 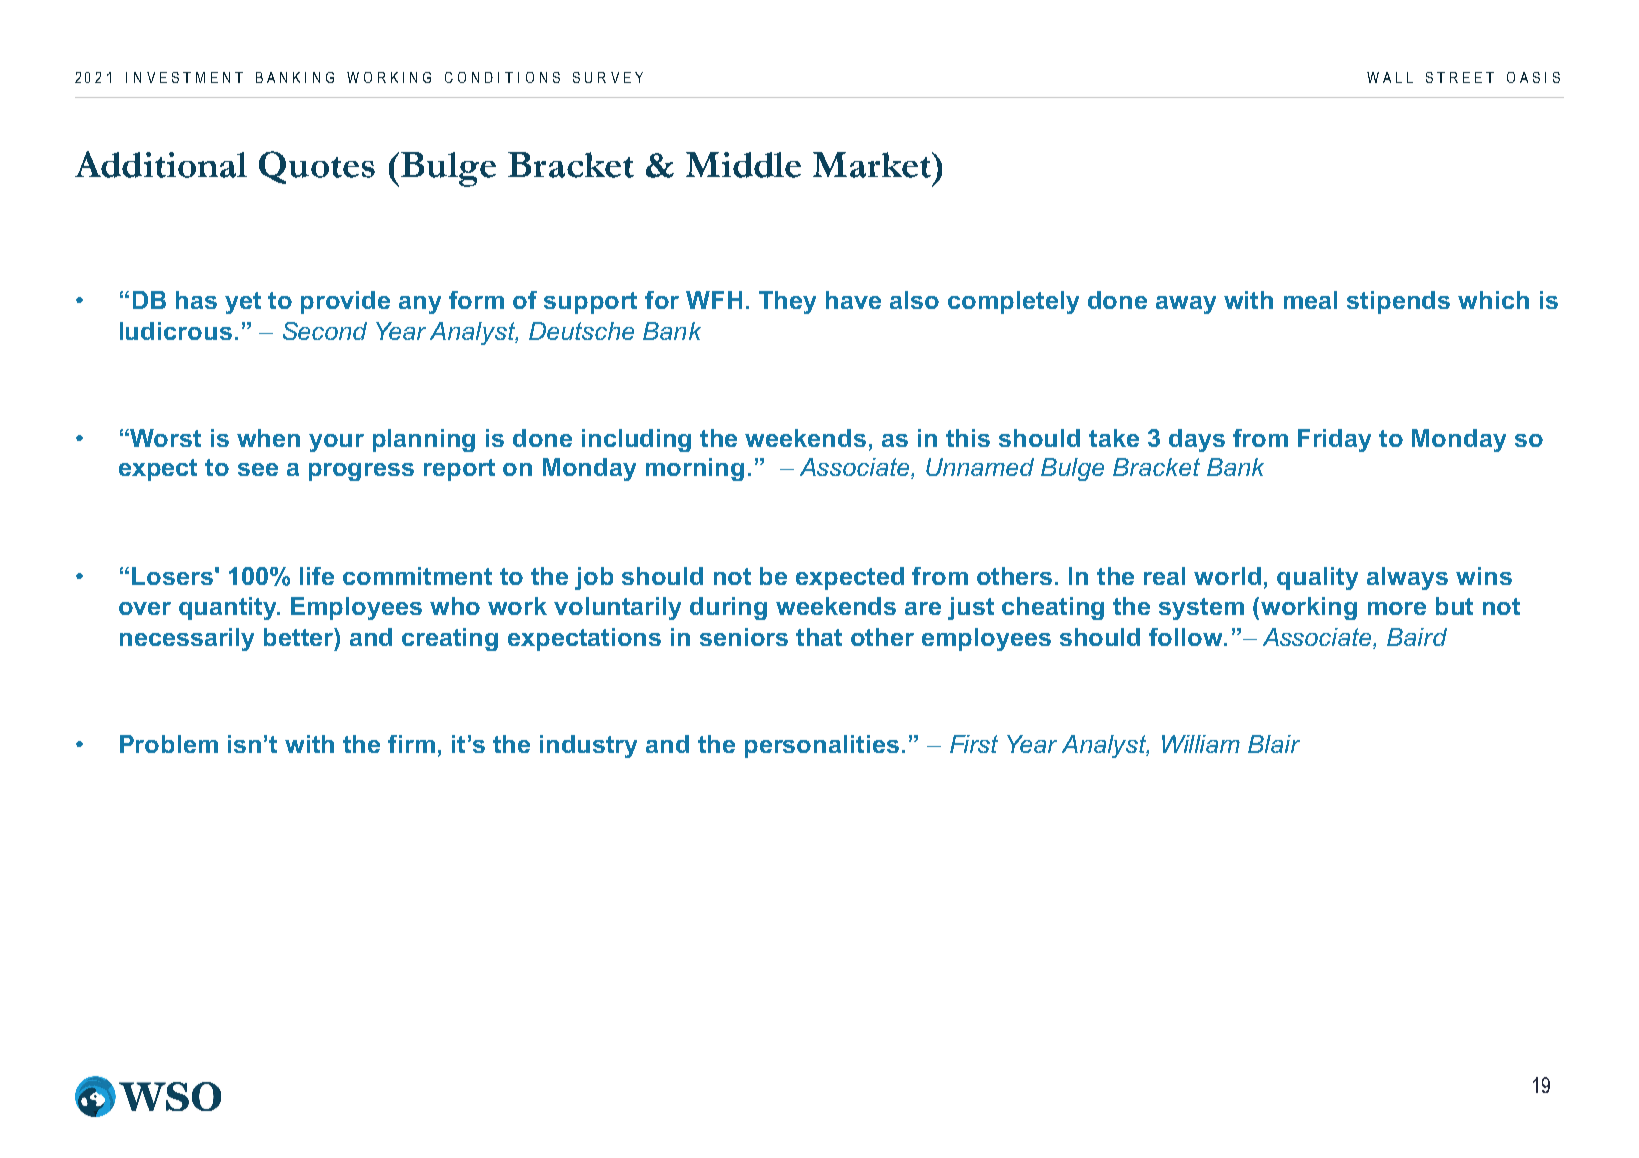 What do you see at coordinates (1334, 440) in the screenshot?
I see `Friday` at bounding box center [1334, 440].
